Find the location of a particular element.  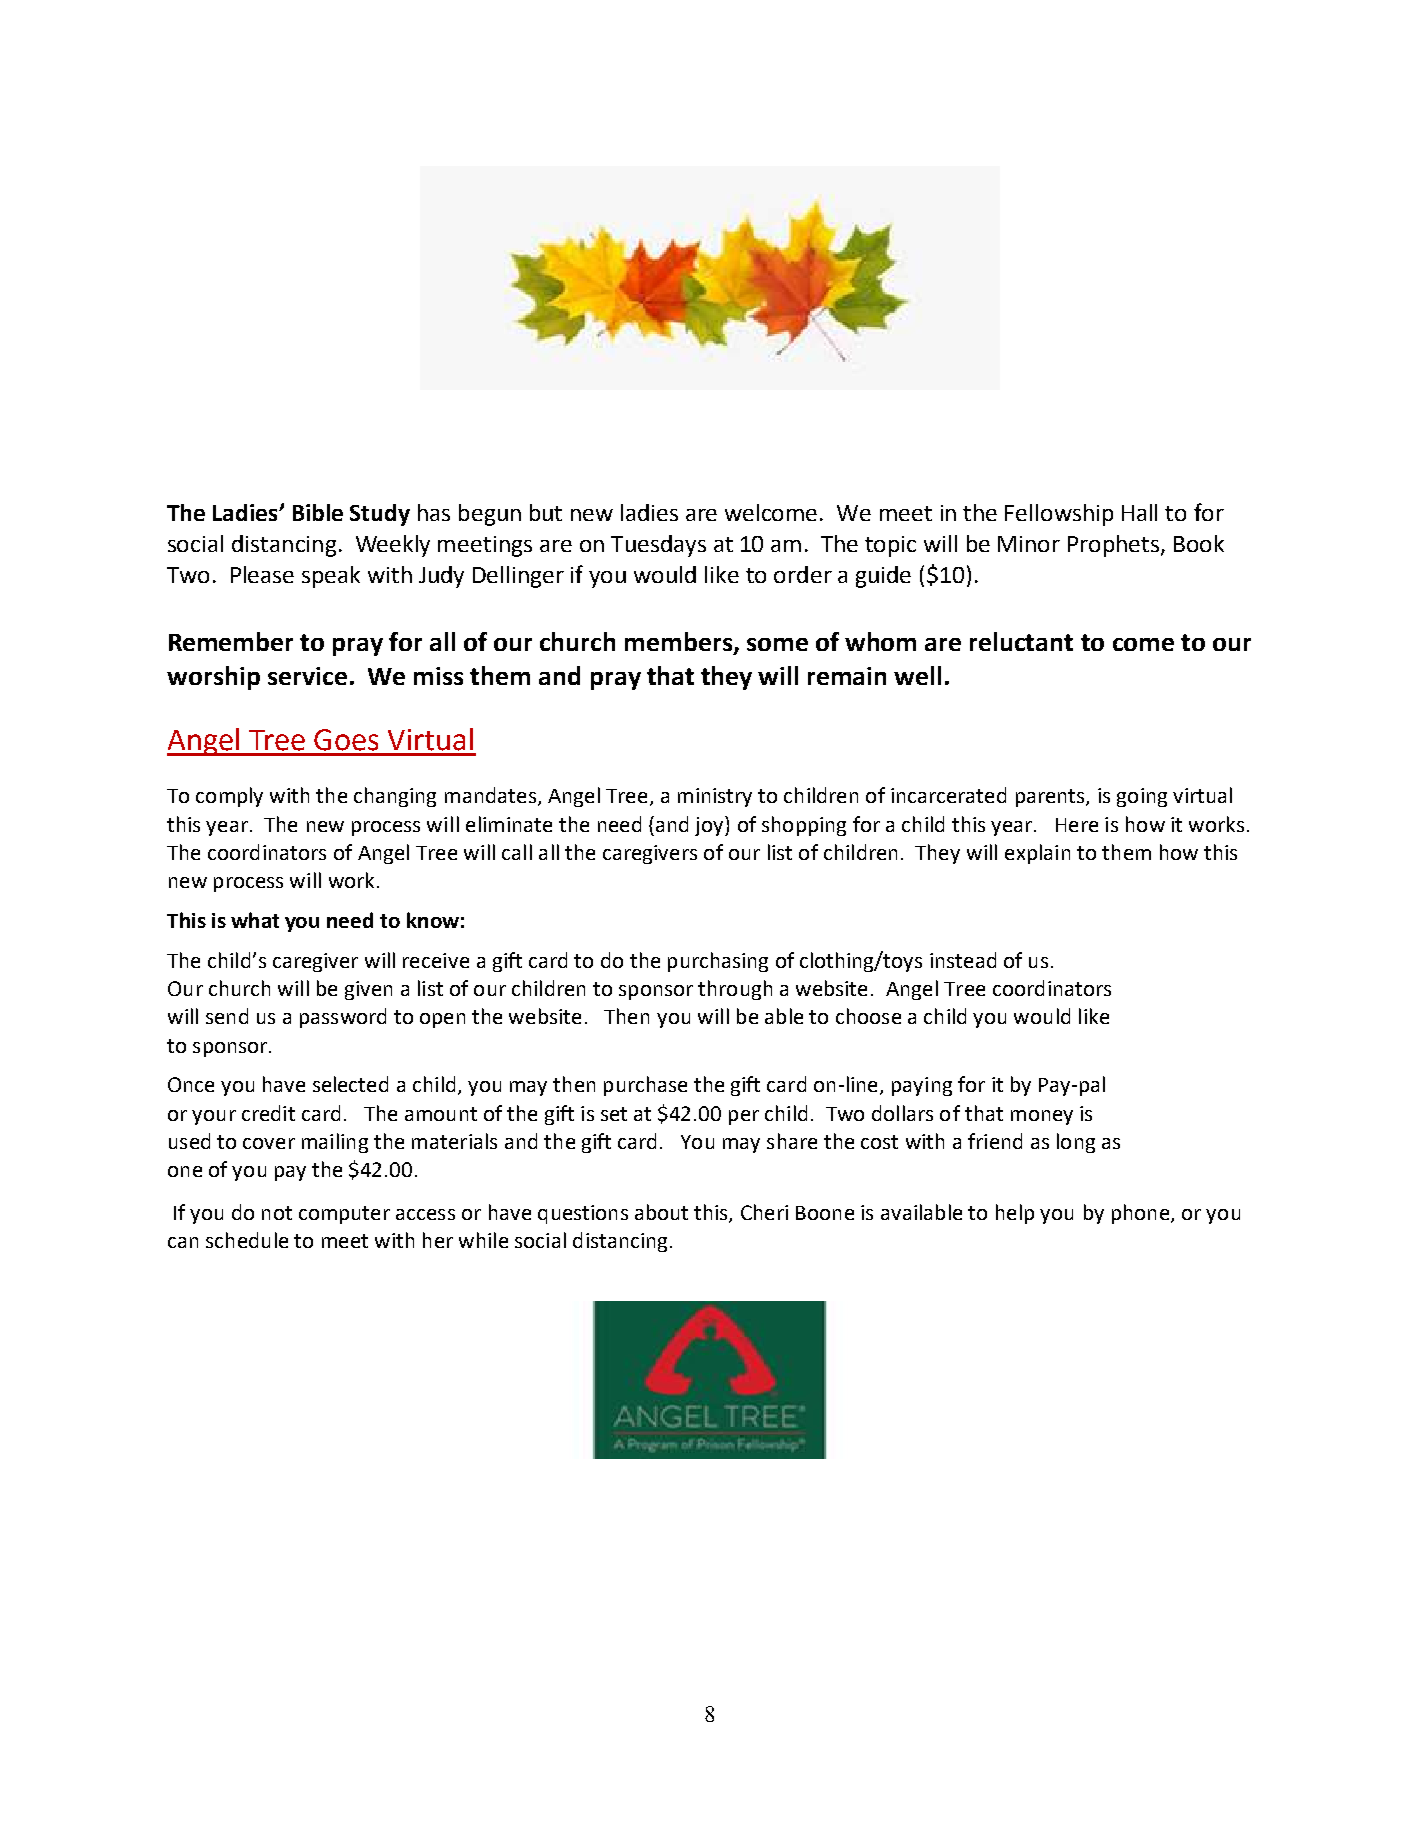

Bible is located at coordinates (318, 512).
